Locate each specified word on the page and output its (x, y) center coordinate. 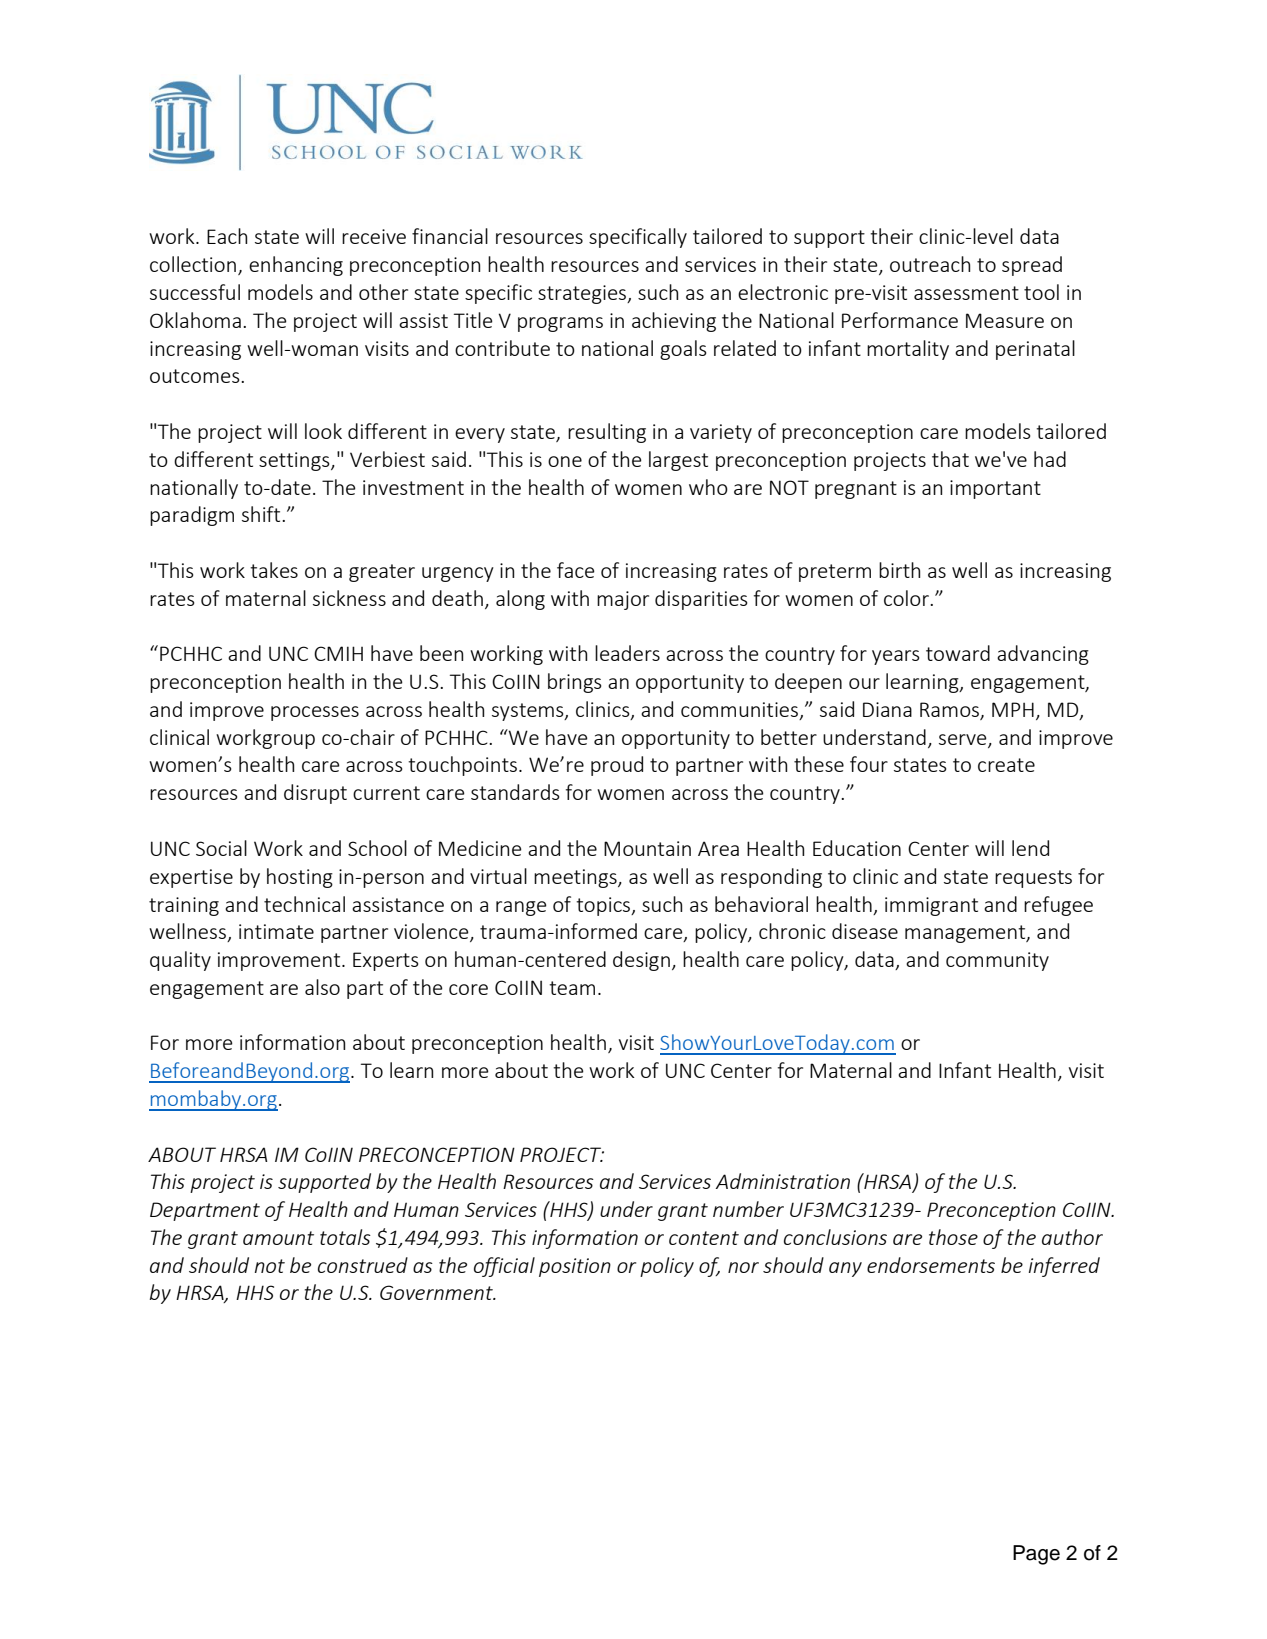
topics (604, 906)
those (953, 1237)
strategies (583, 294)
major (623, 600)
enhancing (296, 266)
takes (274, 570)
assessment (966, 293)
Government (437, 1292)
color (907, 598)
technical (304, 904)
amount (278, 1238)
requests (1033, 879)
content (704, 1238)
